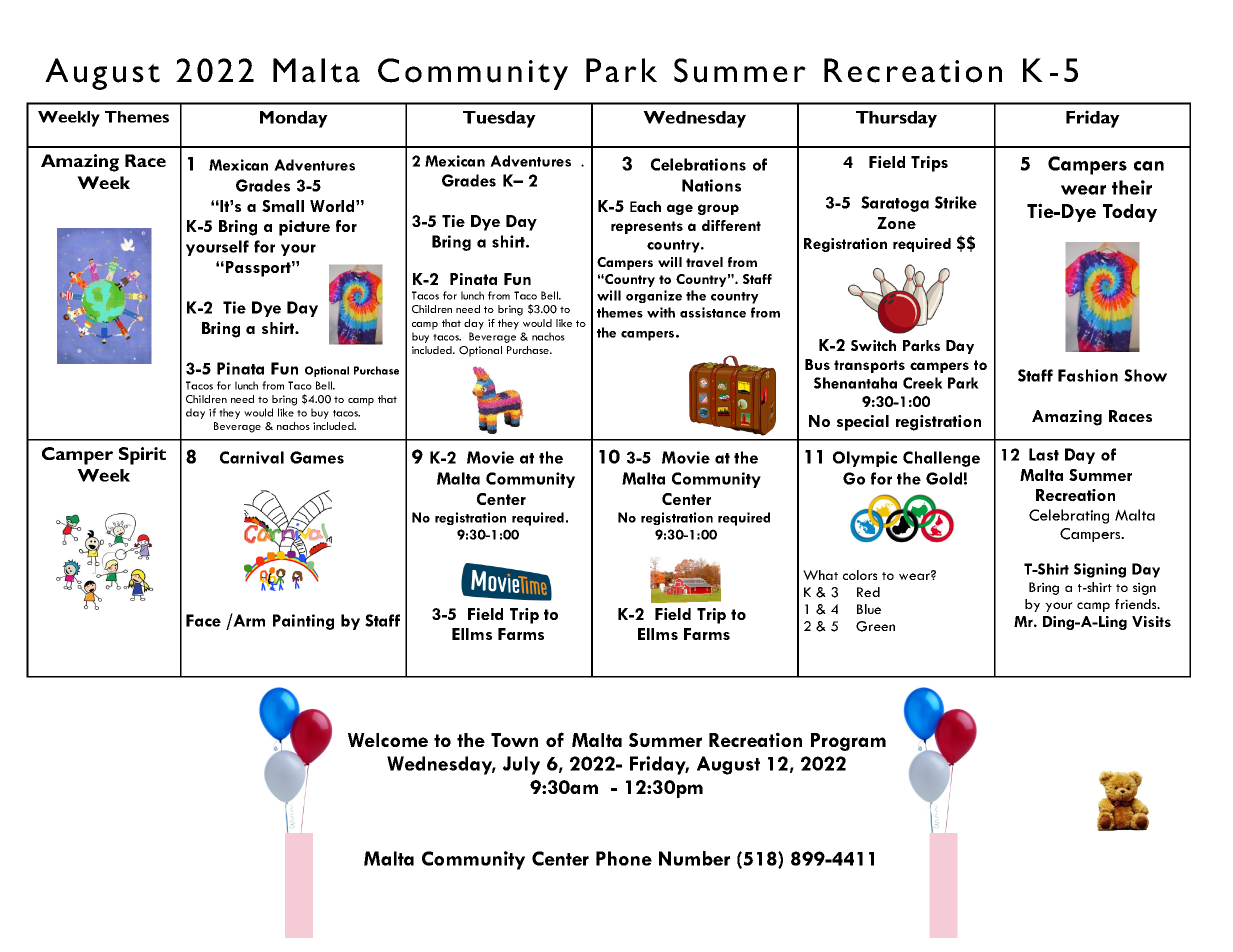 The width and height of the document is (1233, 952). Describe the element at coordinates (1088, 375) in the document. I see `Fashion` at that location.
